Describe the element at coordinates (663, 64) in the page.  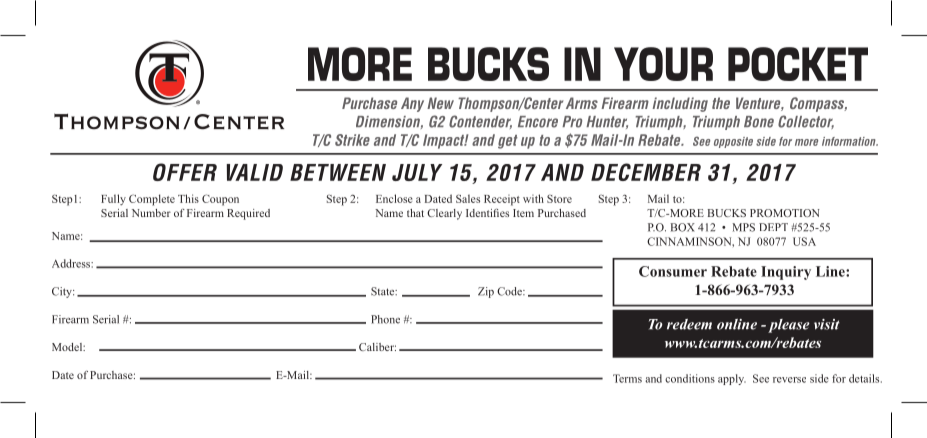
I see `YOUR` at that location.
